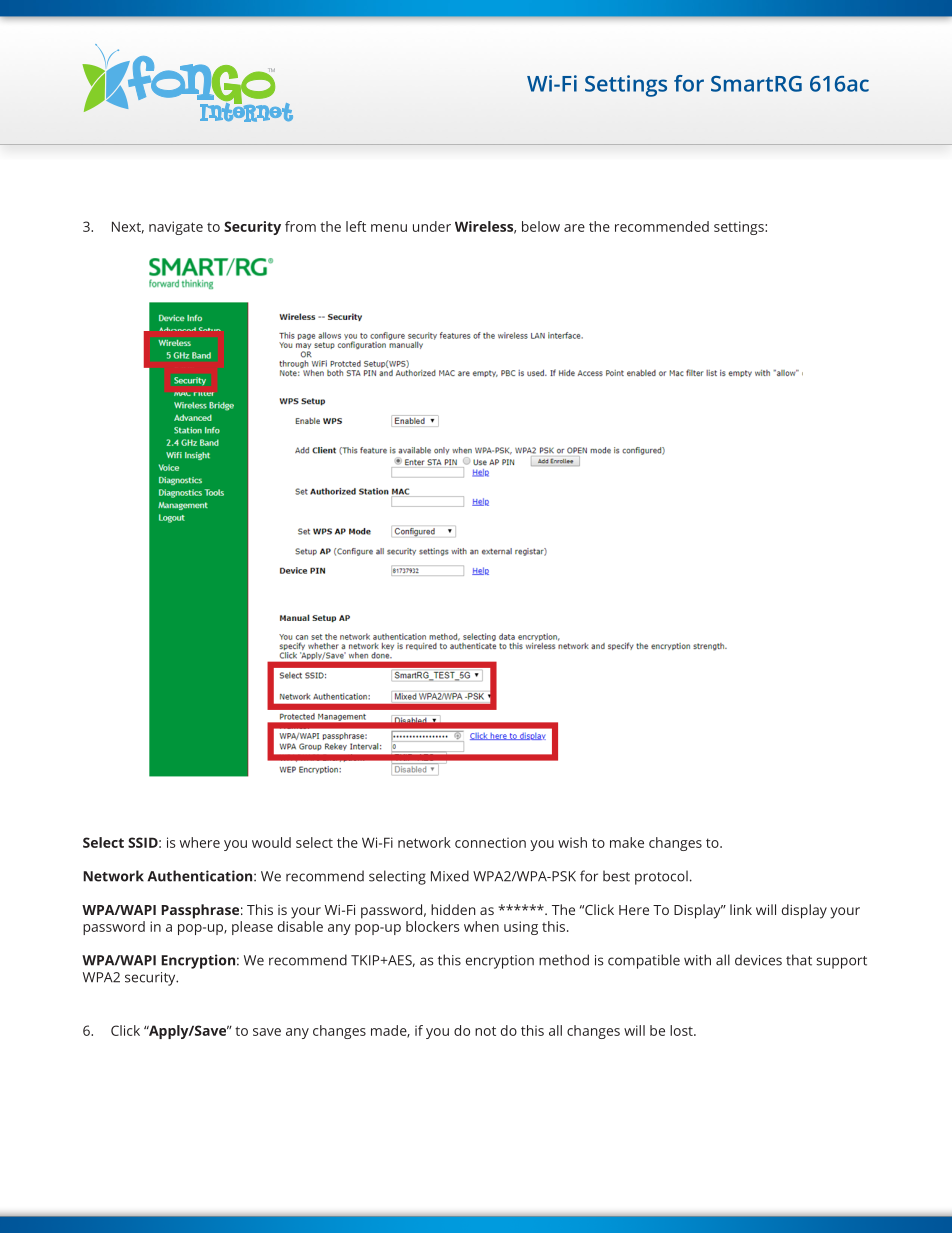  What do you see at coordinates (574, 228) in the page?
I see `are` at bounding box center [574, 228].
